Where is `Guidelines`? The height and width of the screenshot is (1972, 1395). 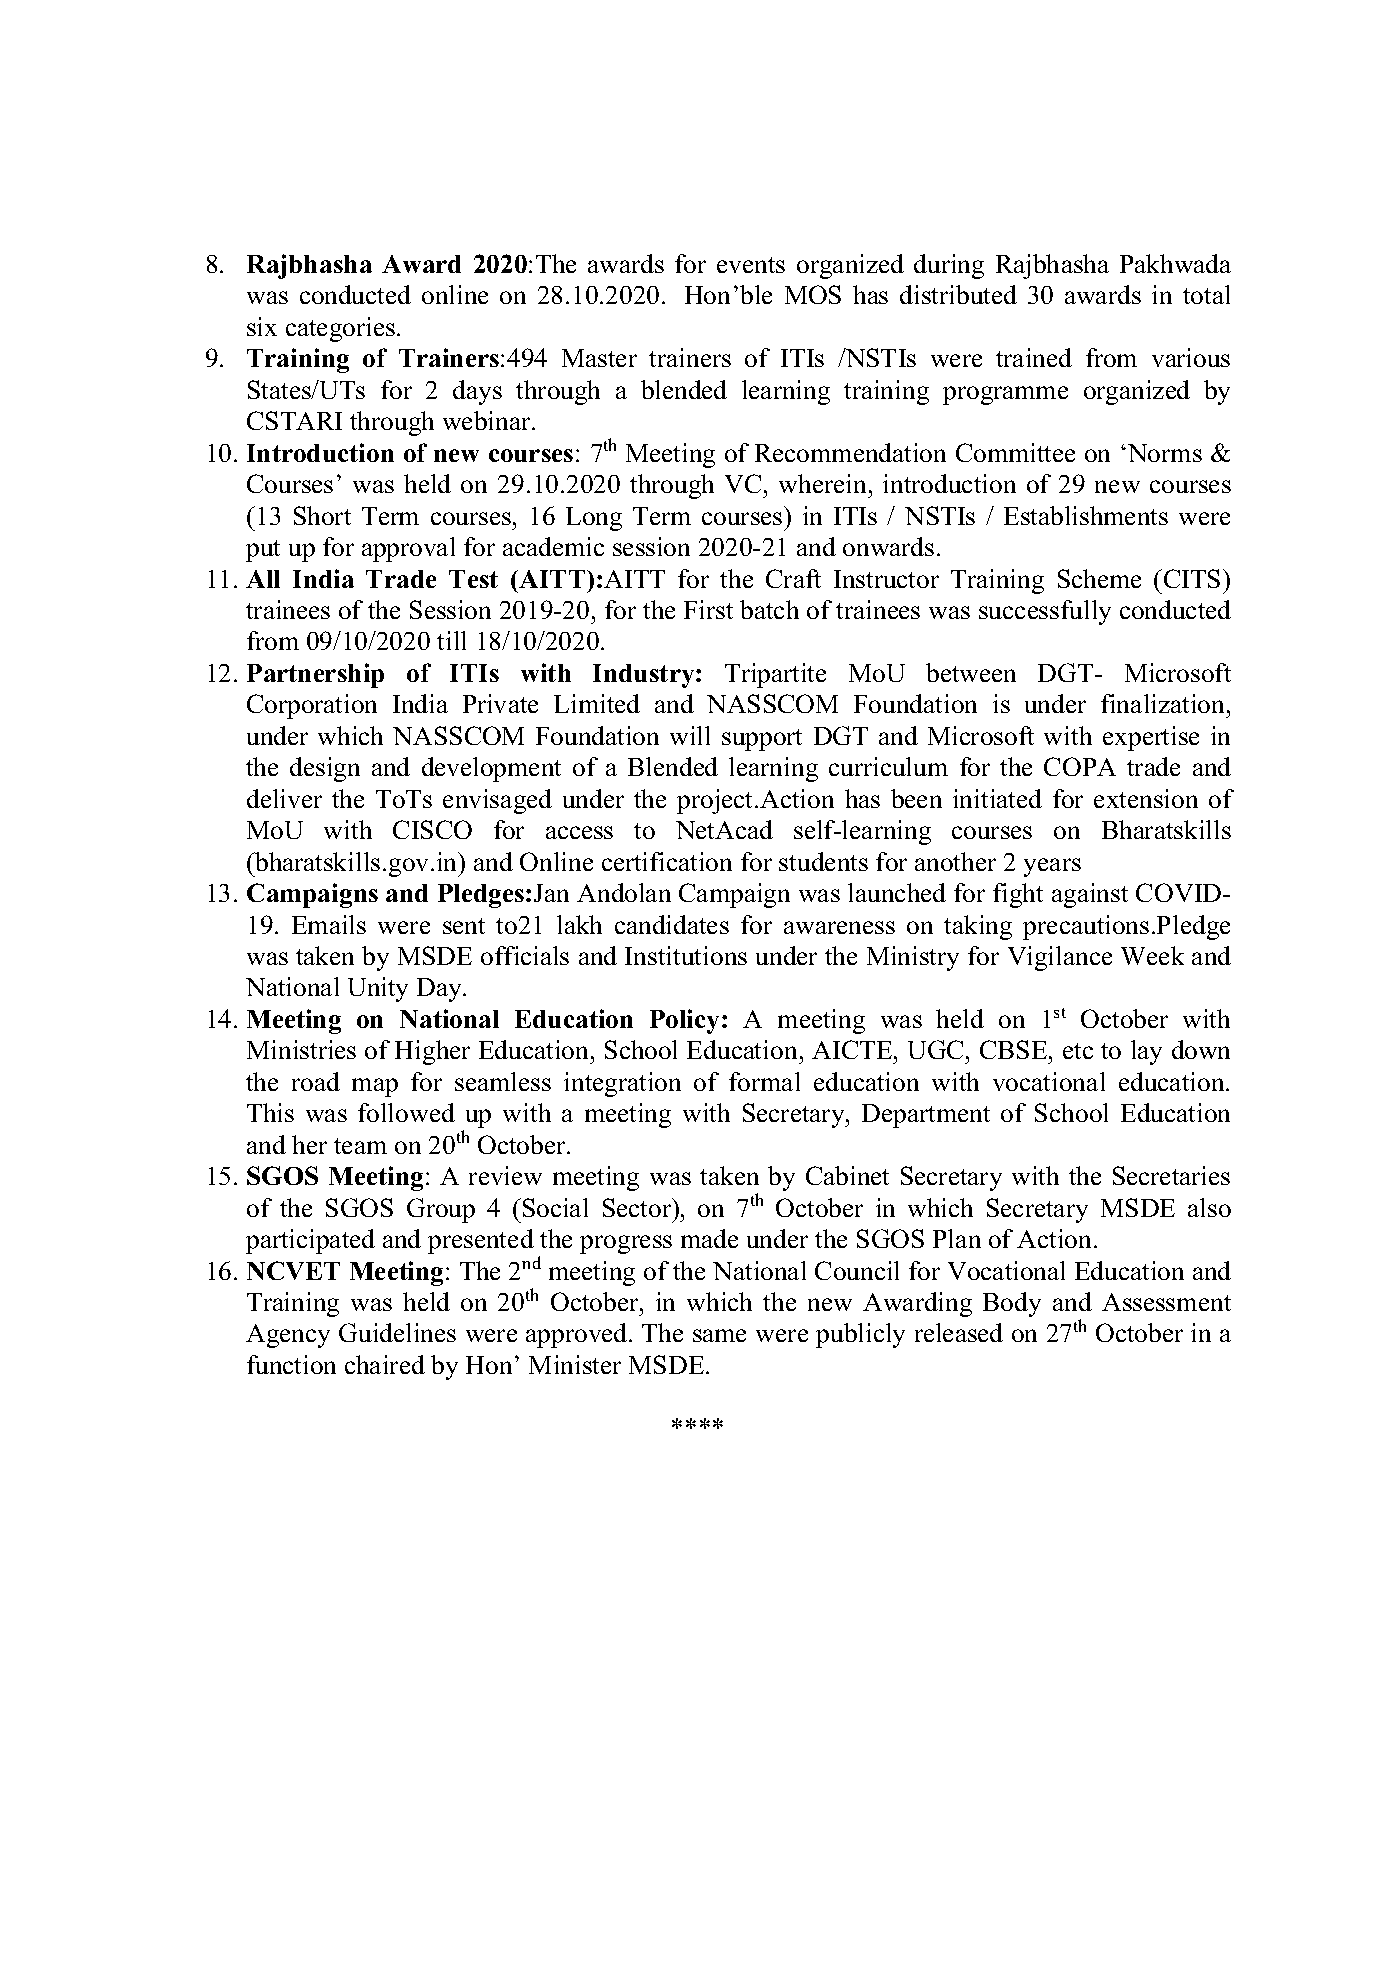
Guidelines is located at coordinates (397, 1332).
